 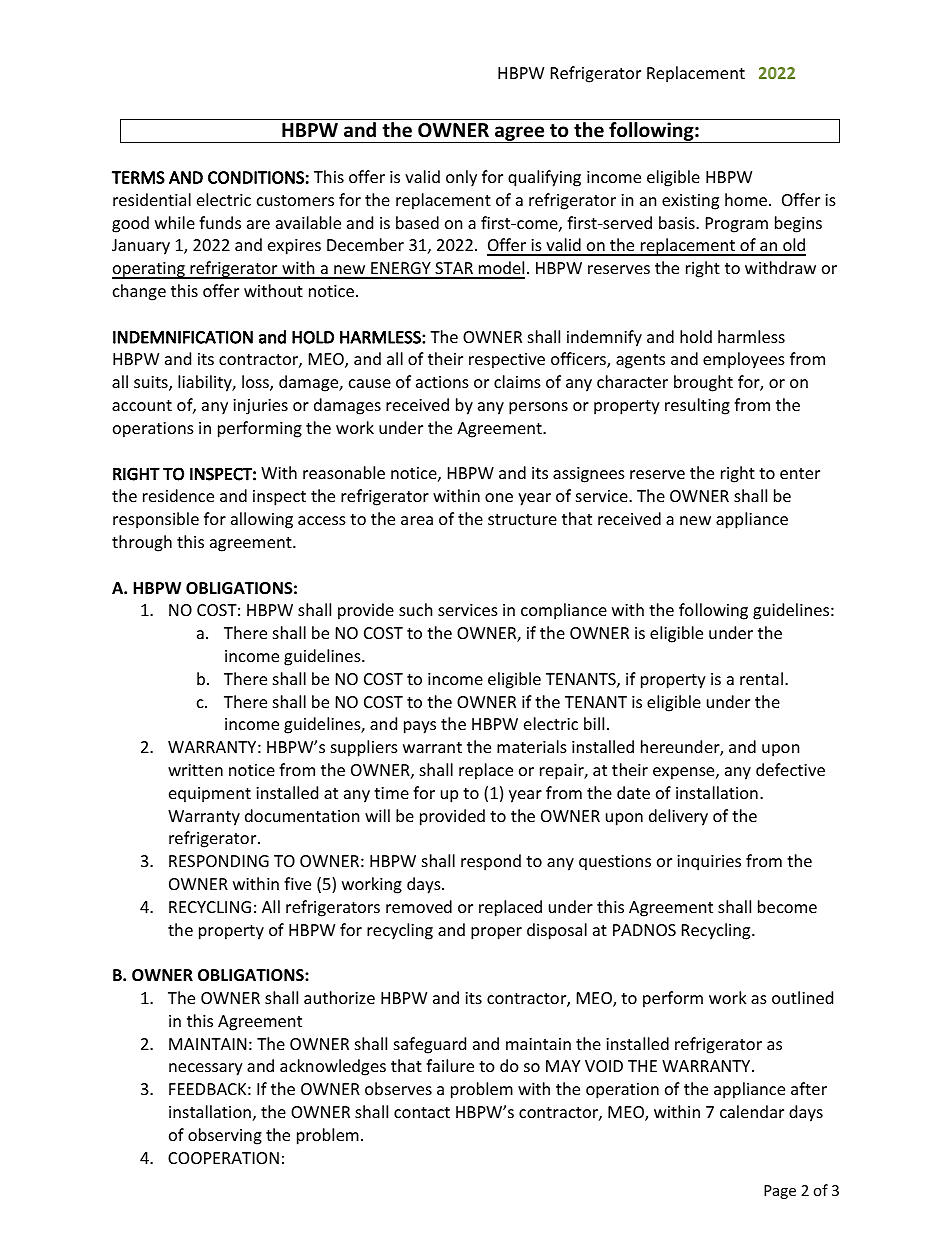 What do you see at coordinates (225, 1136) in the screenshot?
I see `observing` at bounding box center [225, 1136].
